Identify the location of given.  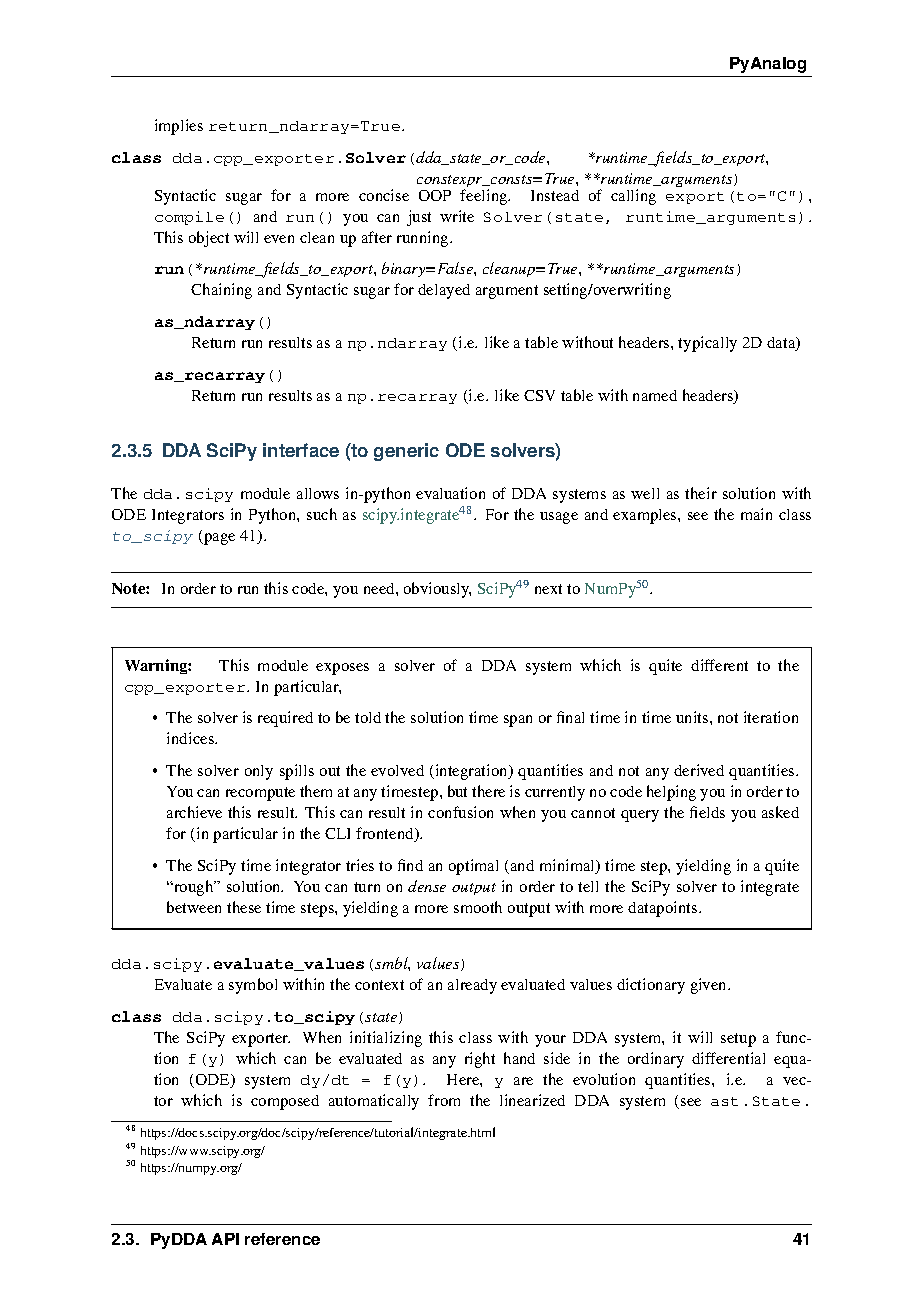
(710, 986).
